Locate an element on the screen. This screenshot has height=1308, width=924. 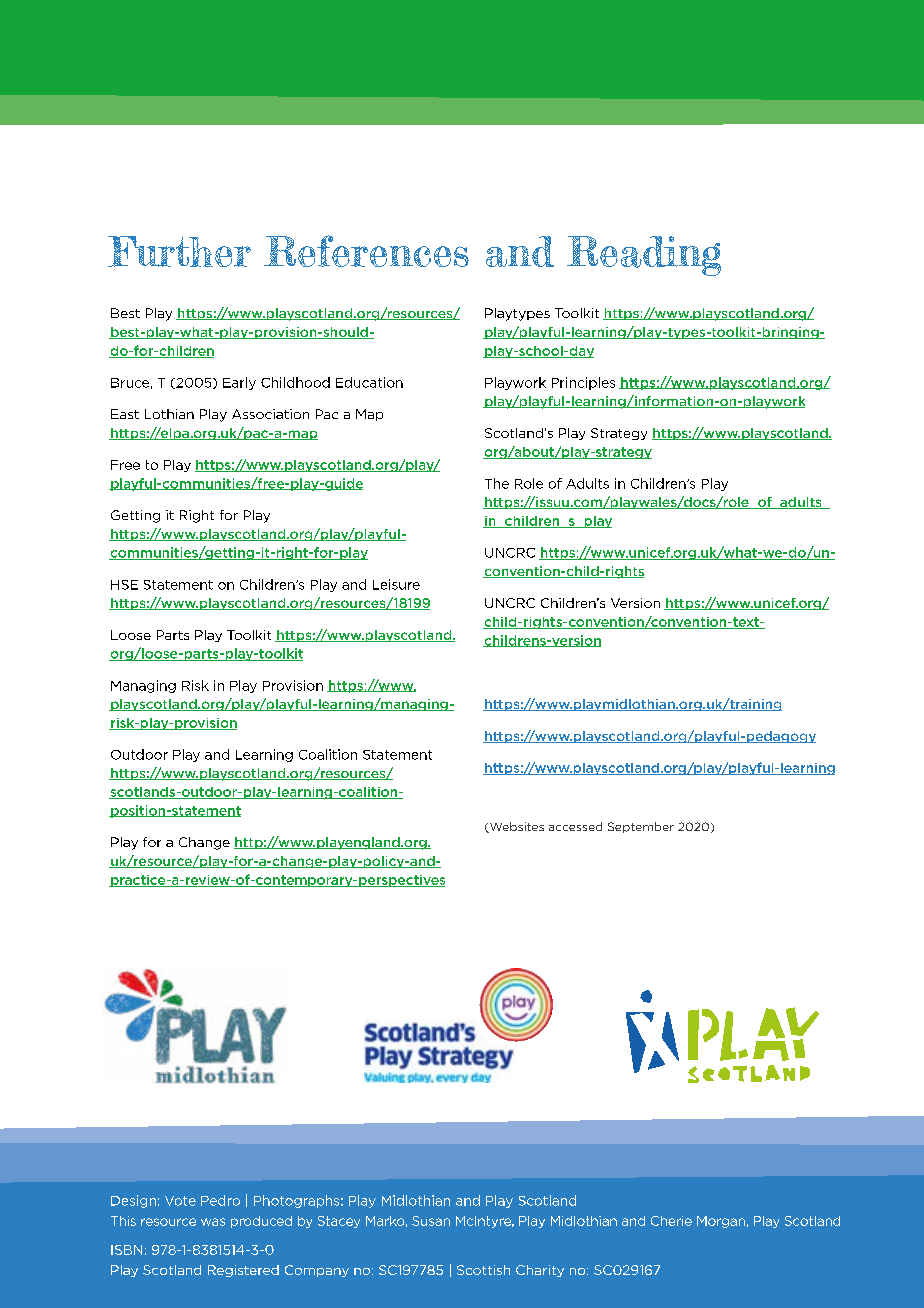
Further is located at coordinates (179, 251).
